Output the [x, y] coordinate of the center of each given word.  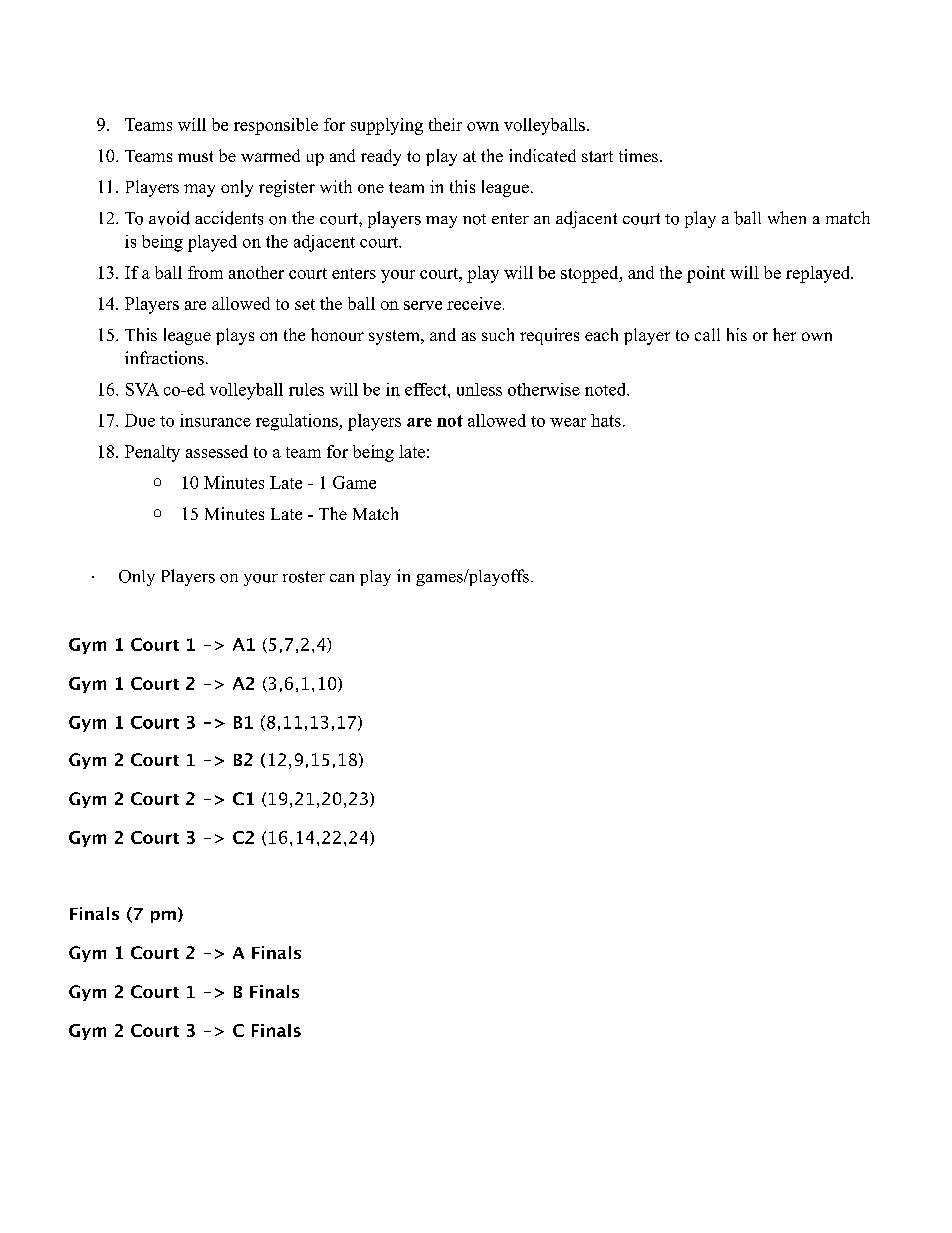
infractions [164, 358]
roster [304, 577]
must [195, 156]
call [707, 334]
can [342, 578]
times [638, 155]
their [445, 124]
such [498, 334]
